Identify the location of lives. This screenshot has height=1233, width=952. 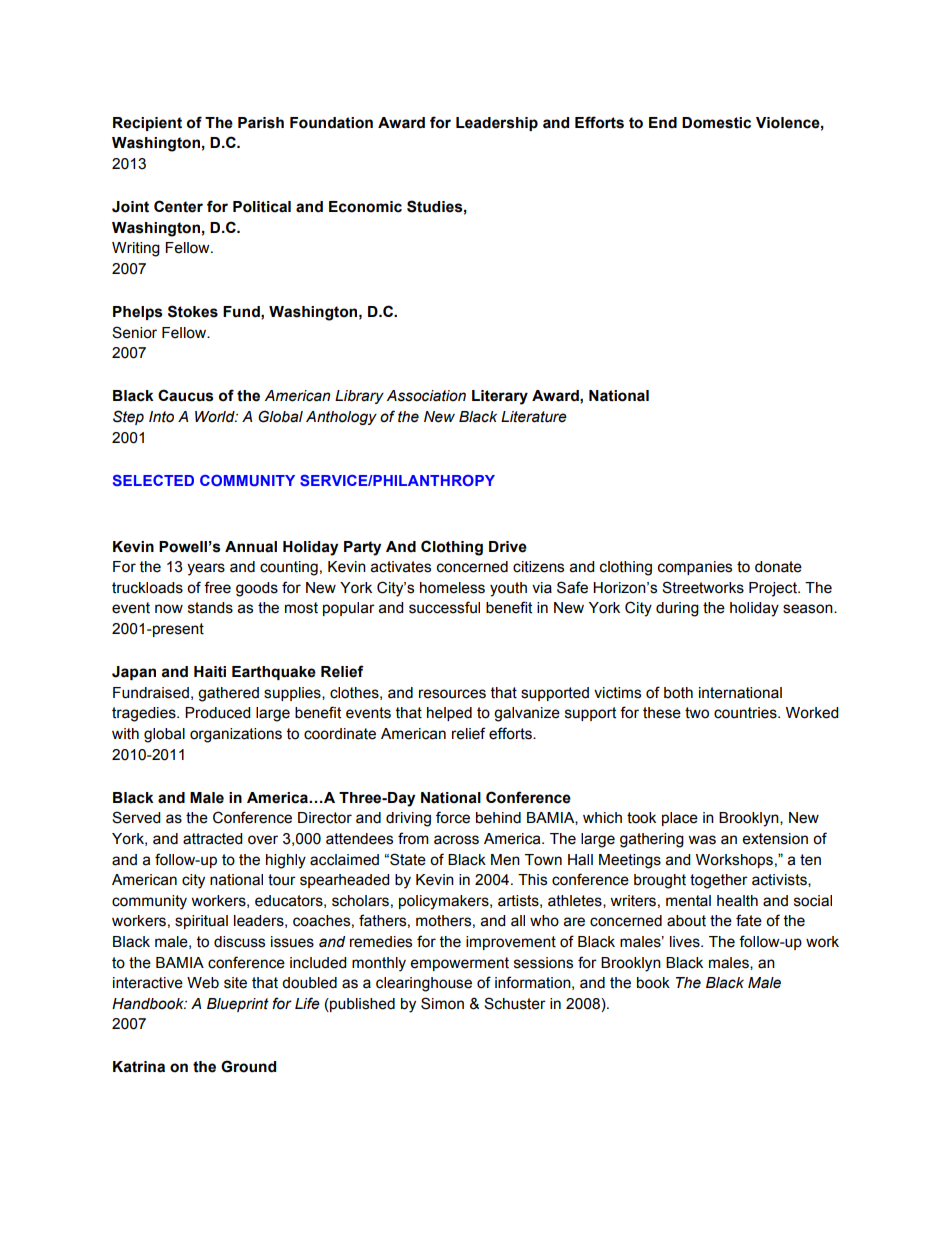
(686, 942).
